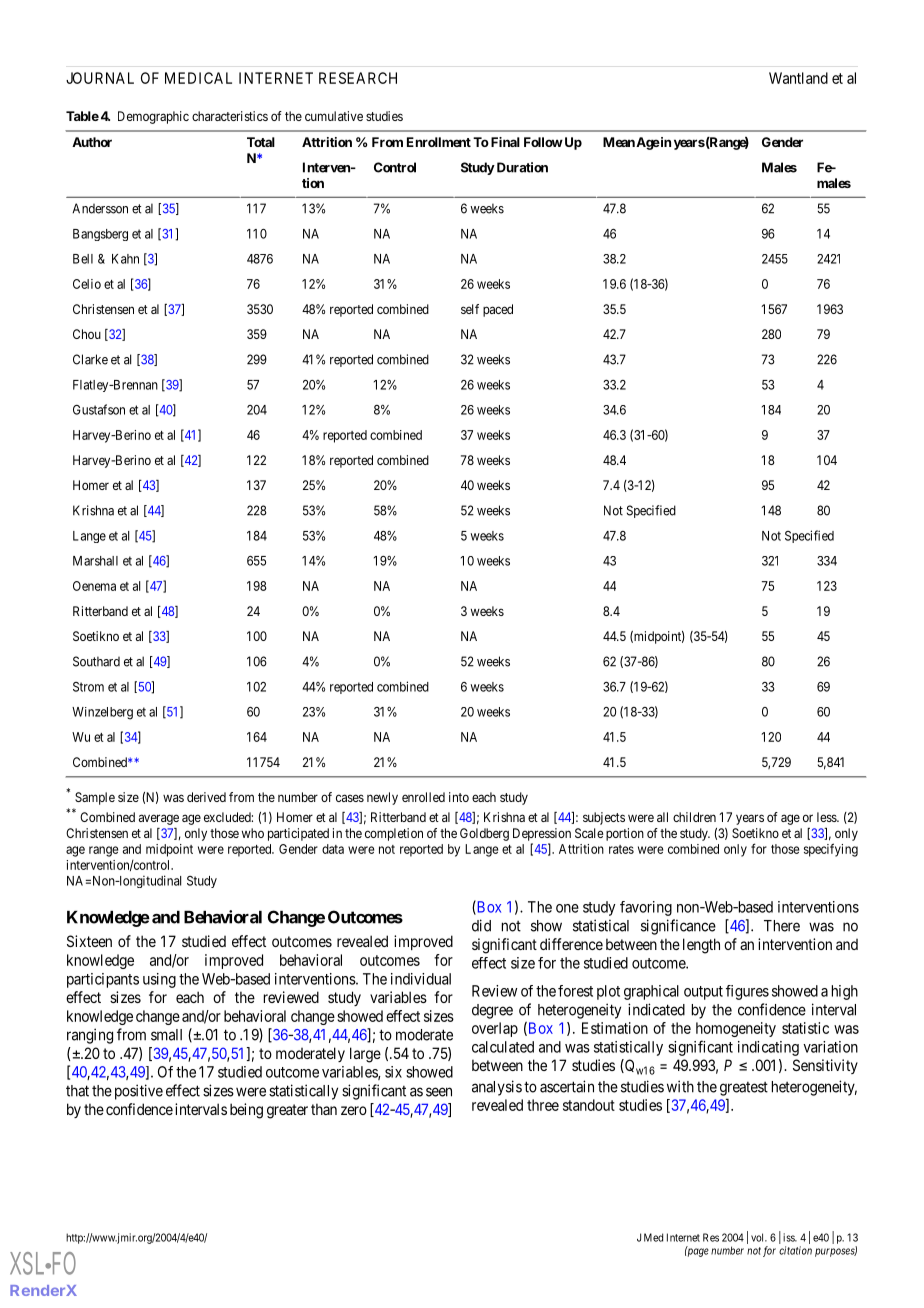  I want to click on children, so click(694, 817).
